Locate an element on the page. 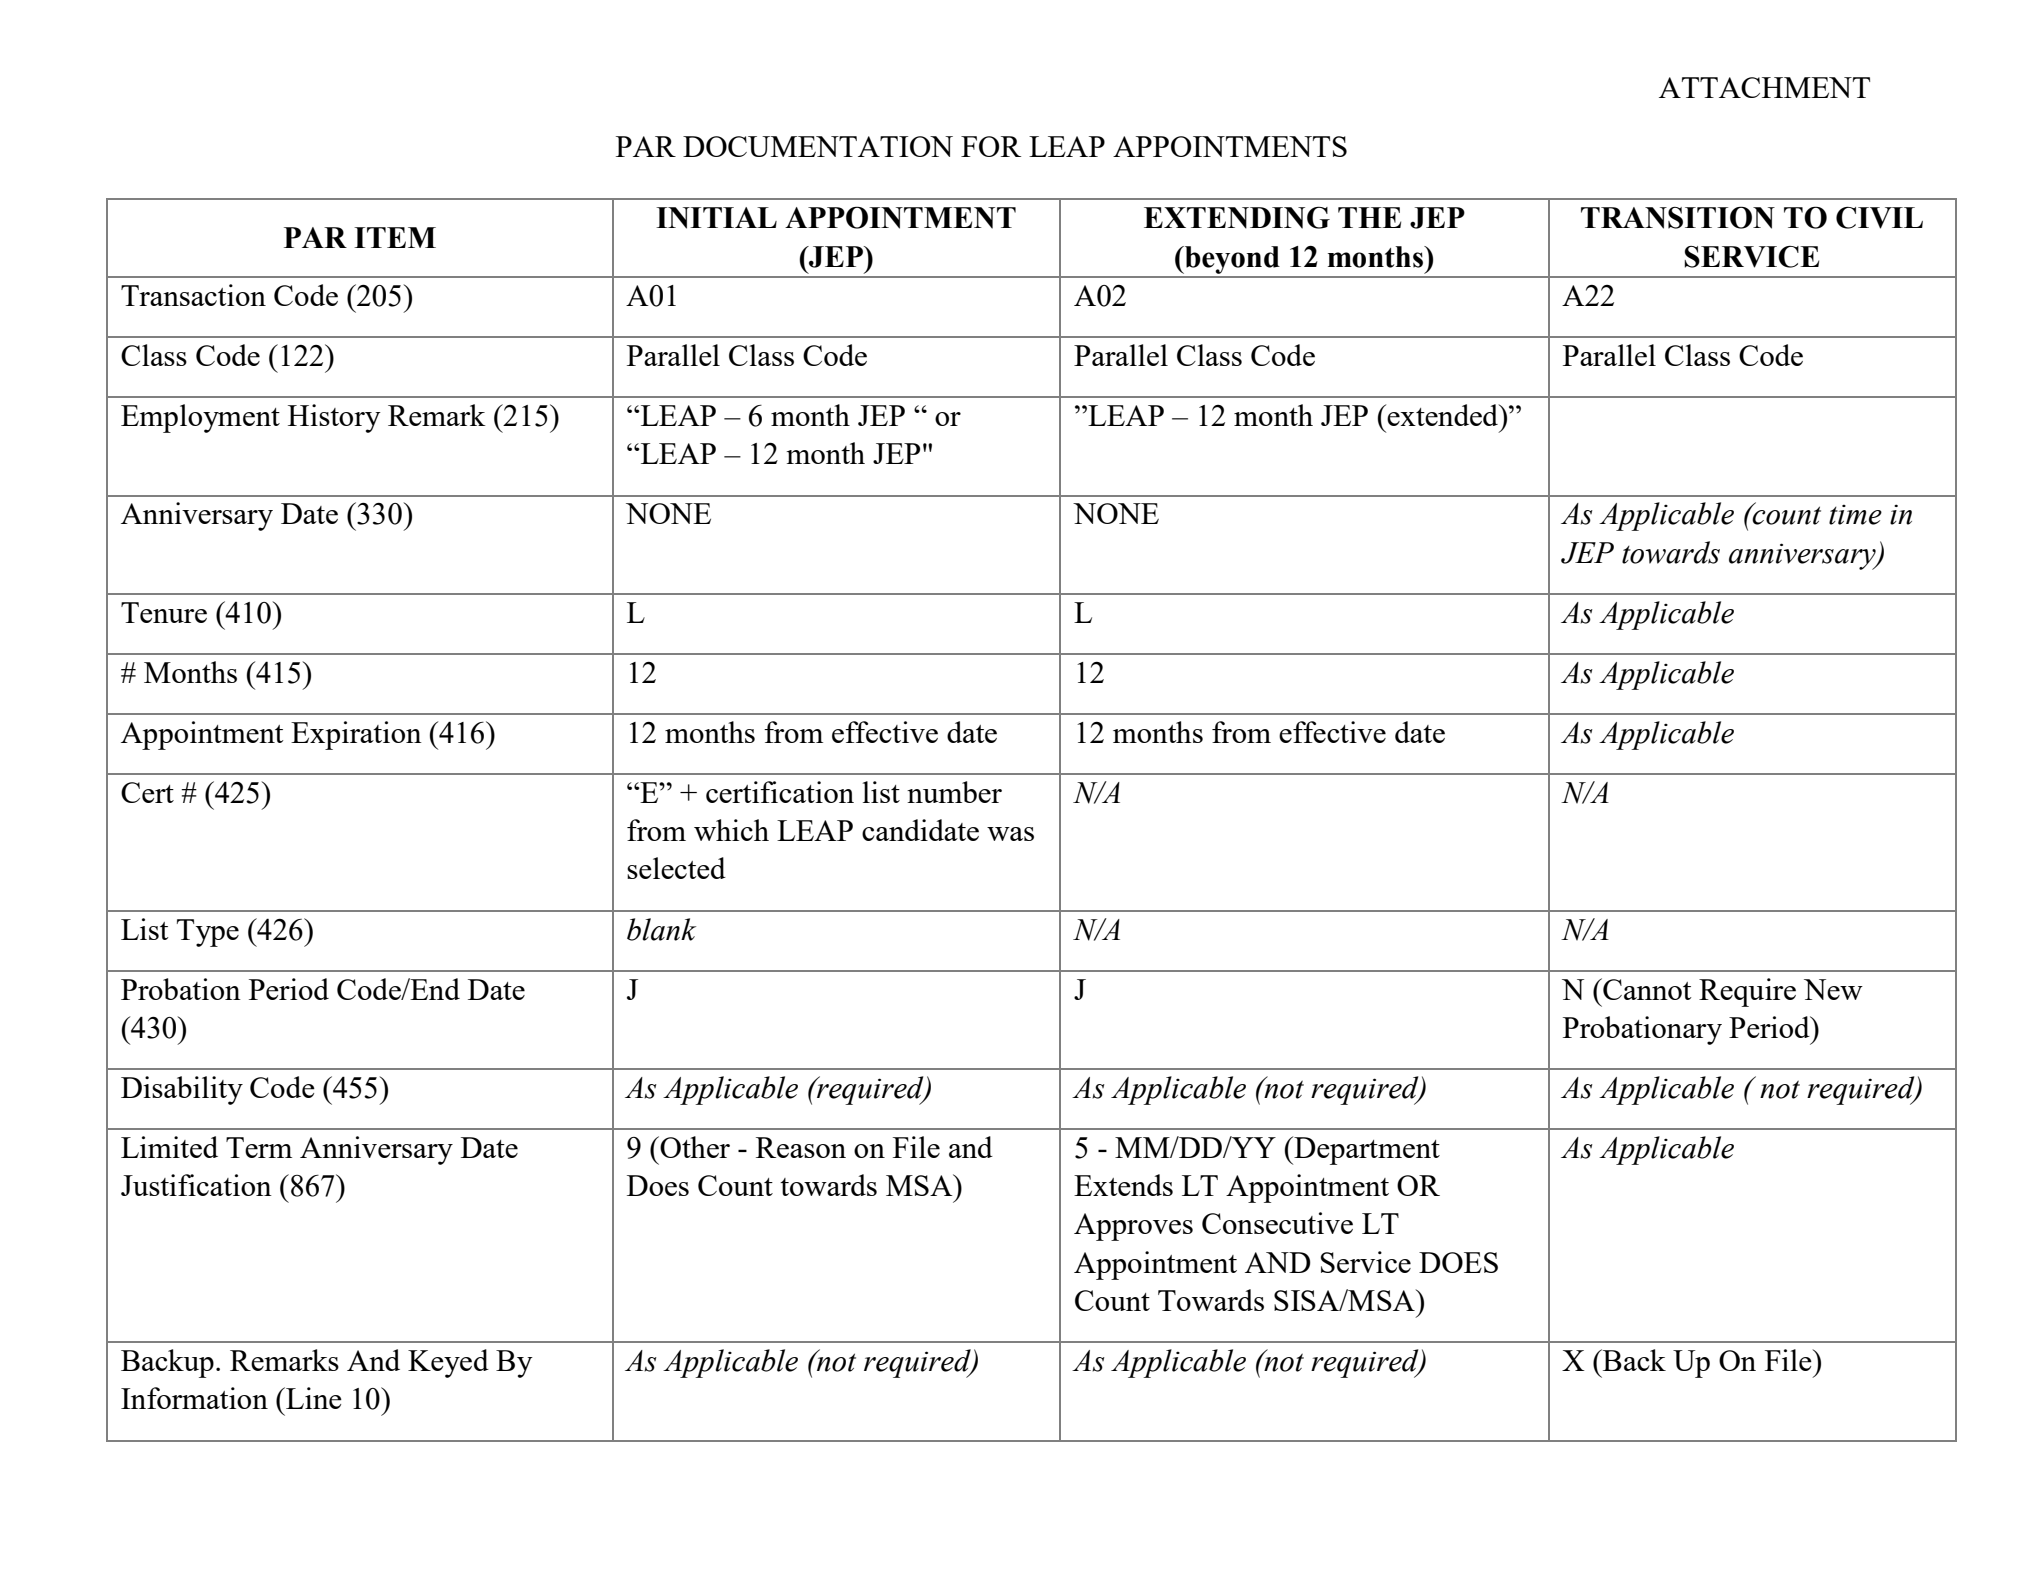 This image has height=1572, width=2034. DOCUMENTATION is located at coordinates (818, 146).
